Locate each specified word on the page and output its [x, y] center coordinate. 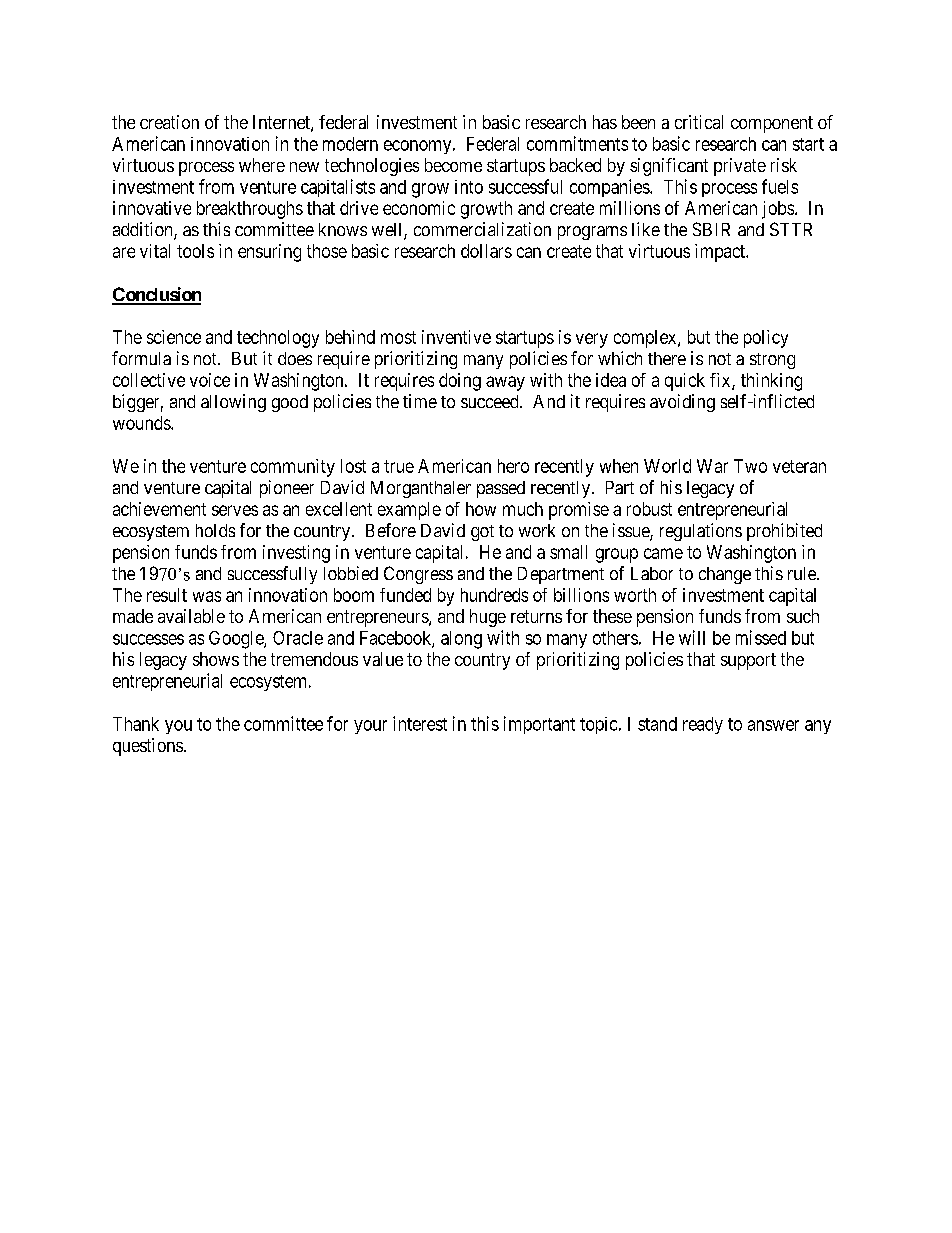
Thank [136, 724]
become [453, 165]
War [712, 466]
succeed [491, 401]
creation [169, 122]
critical [699, 122]
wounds [142, 423]
